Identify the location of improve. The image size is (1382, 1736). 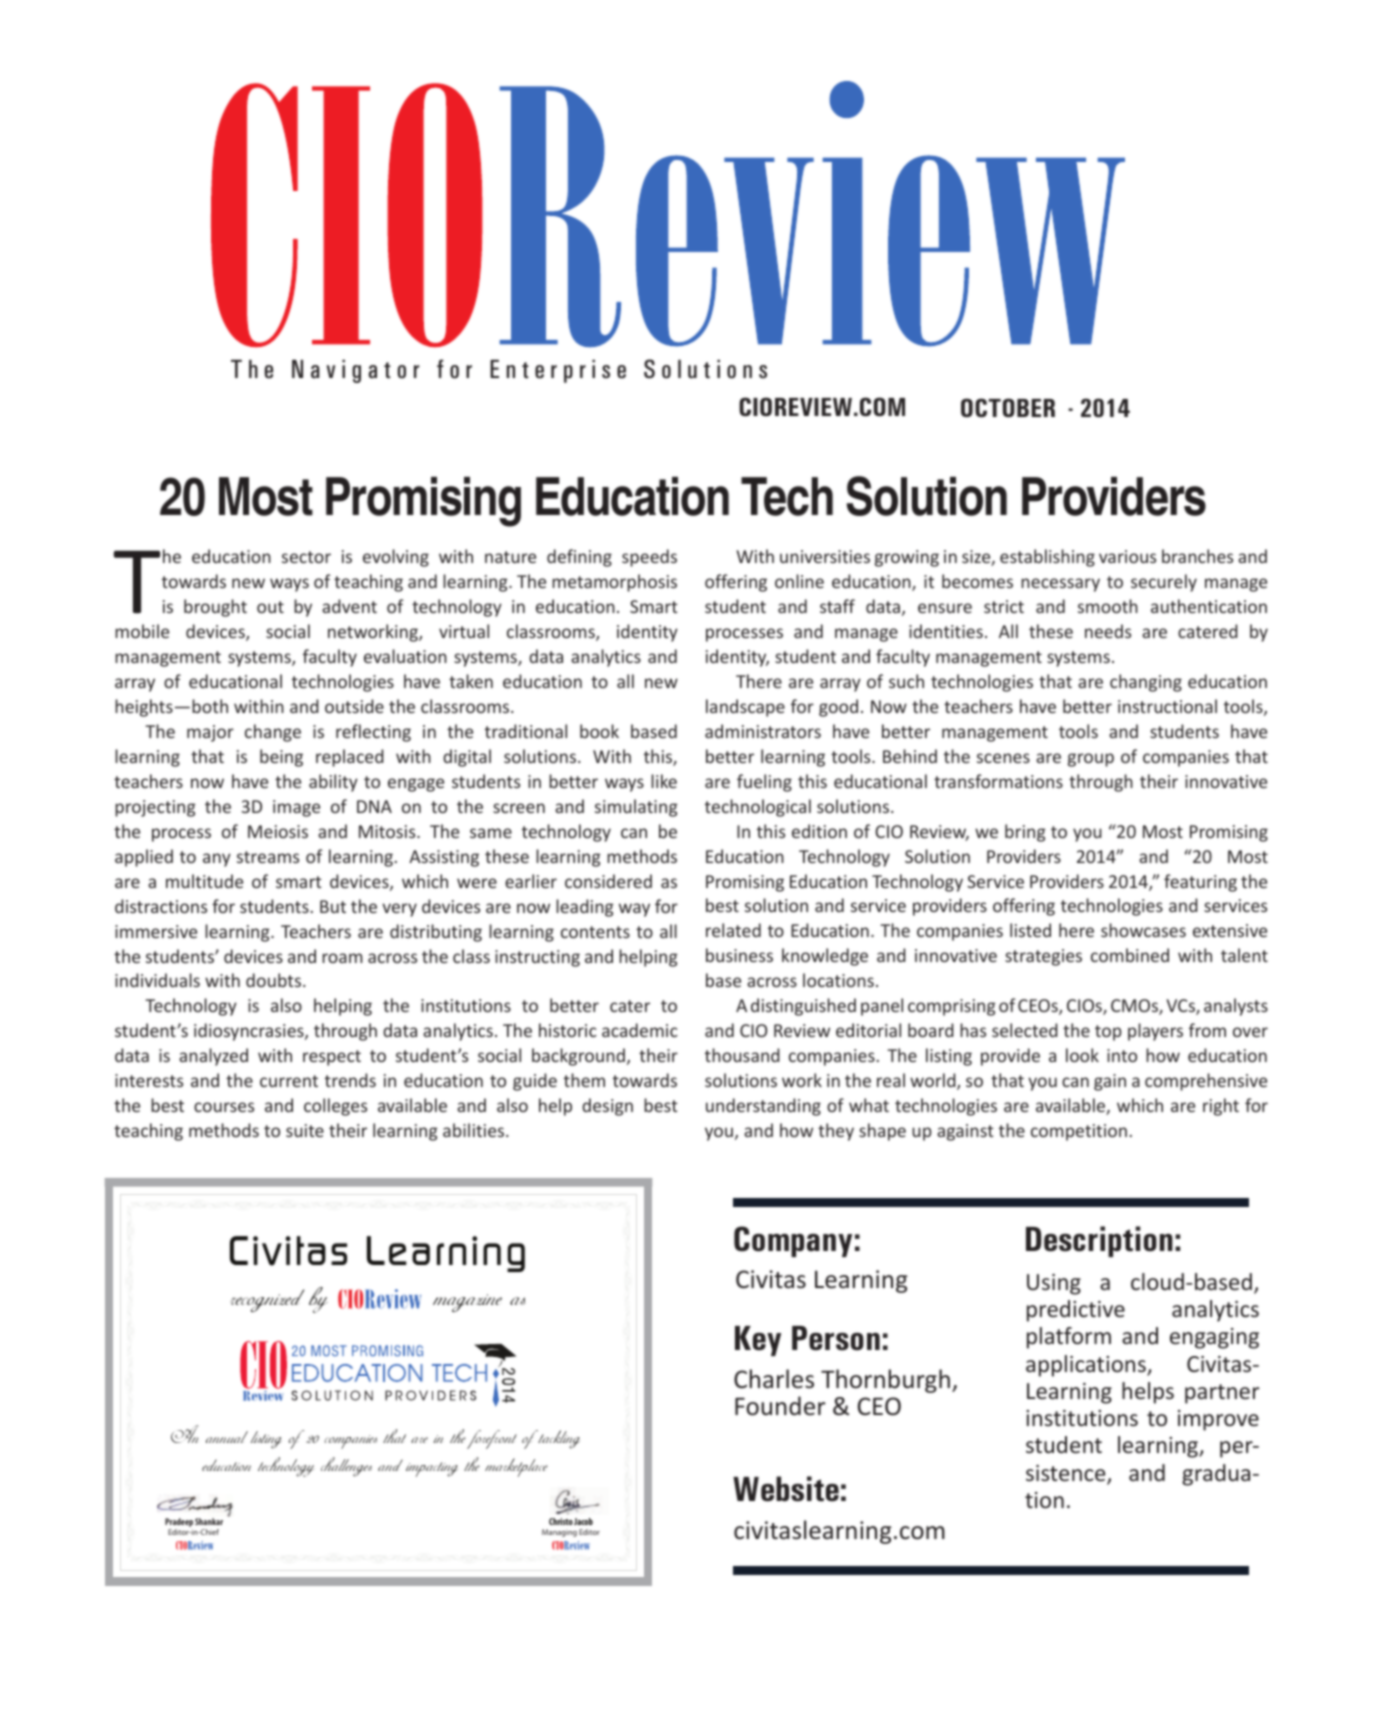
(1218, 1420).
